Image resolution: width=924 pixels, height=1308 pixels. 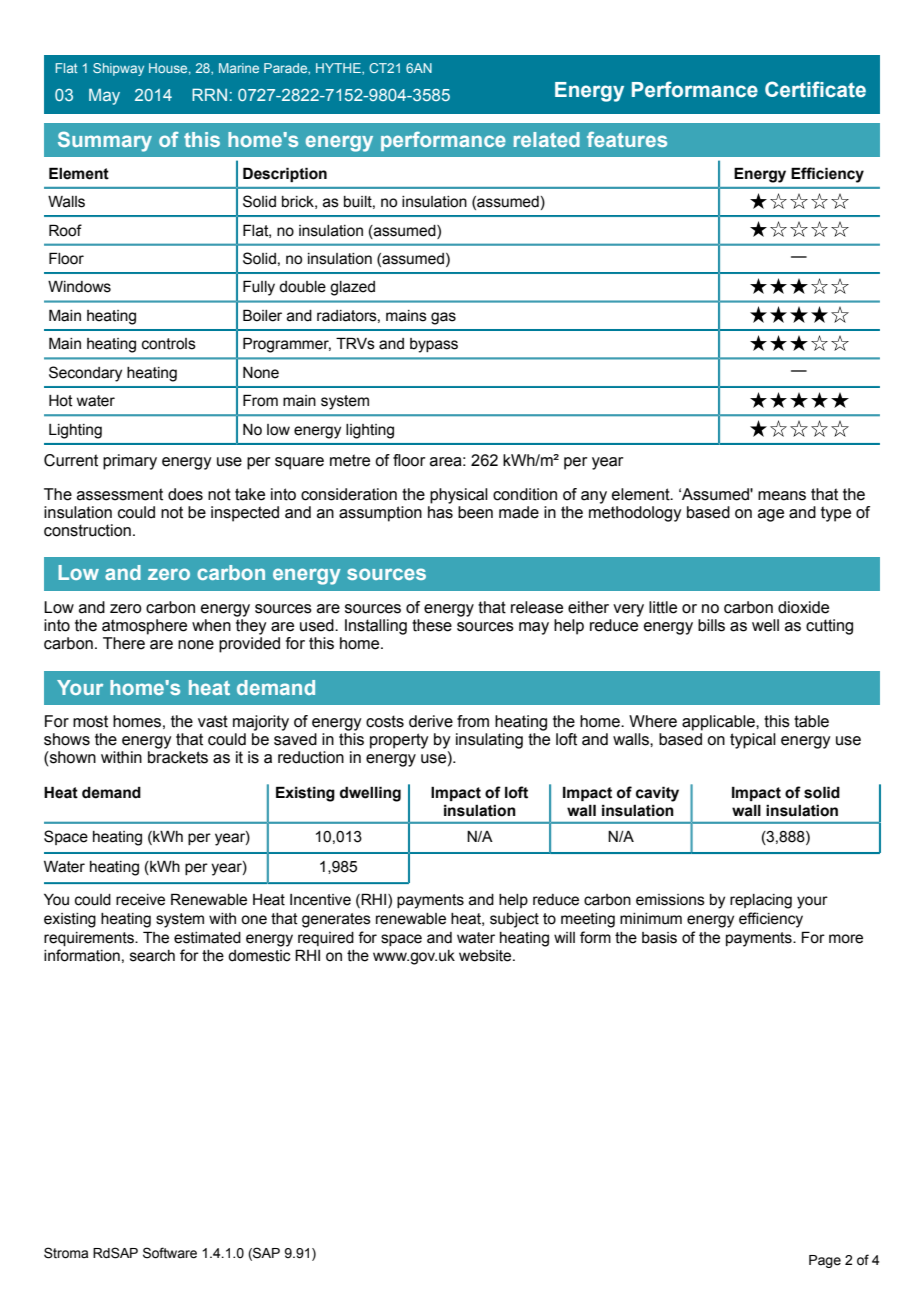 What do you see at coordinates (440, 512) in the screenshot?
I see `has` at bounding box center [440, 512].
